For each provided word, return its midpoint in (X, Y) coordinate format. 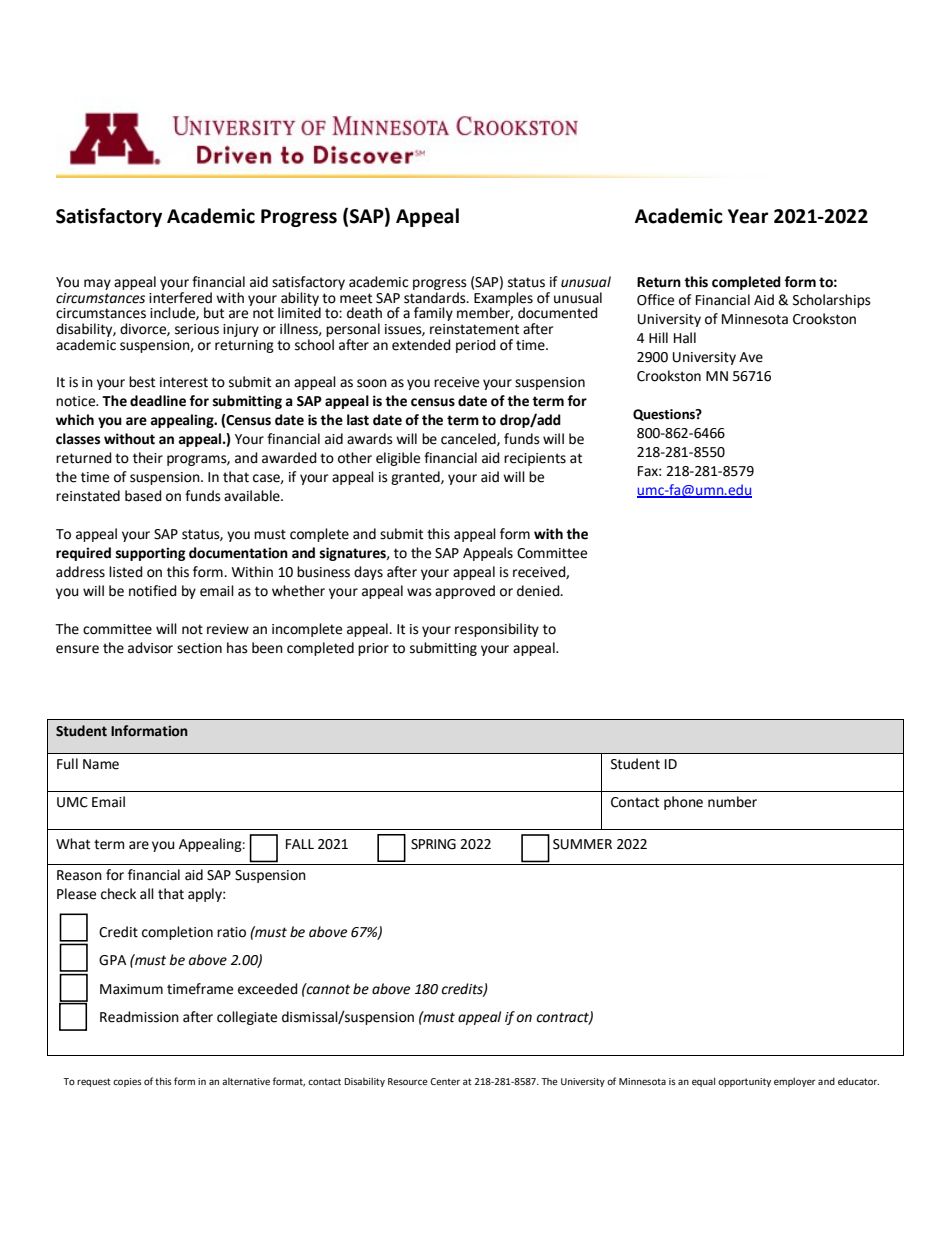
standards (436, 298)
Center (445, 1081)
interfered (180, 296)
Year (748, 216)
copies (127, 1082)
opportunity (744, 1082)
